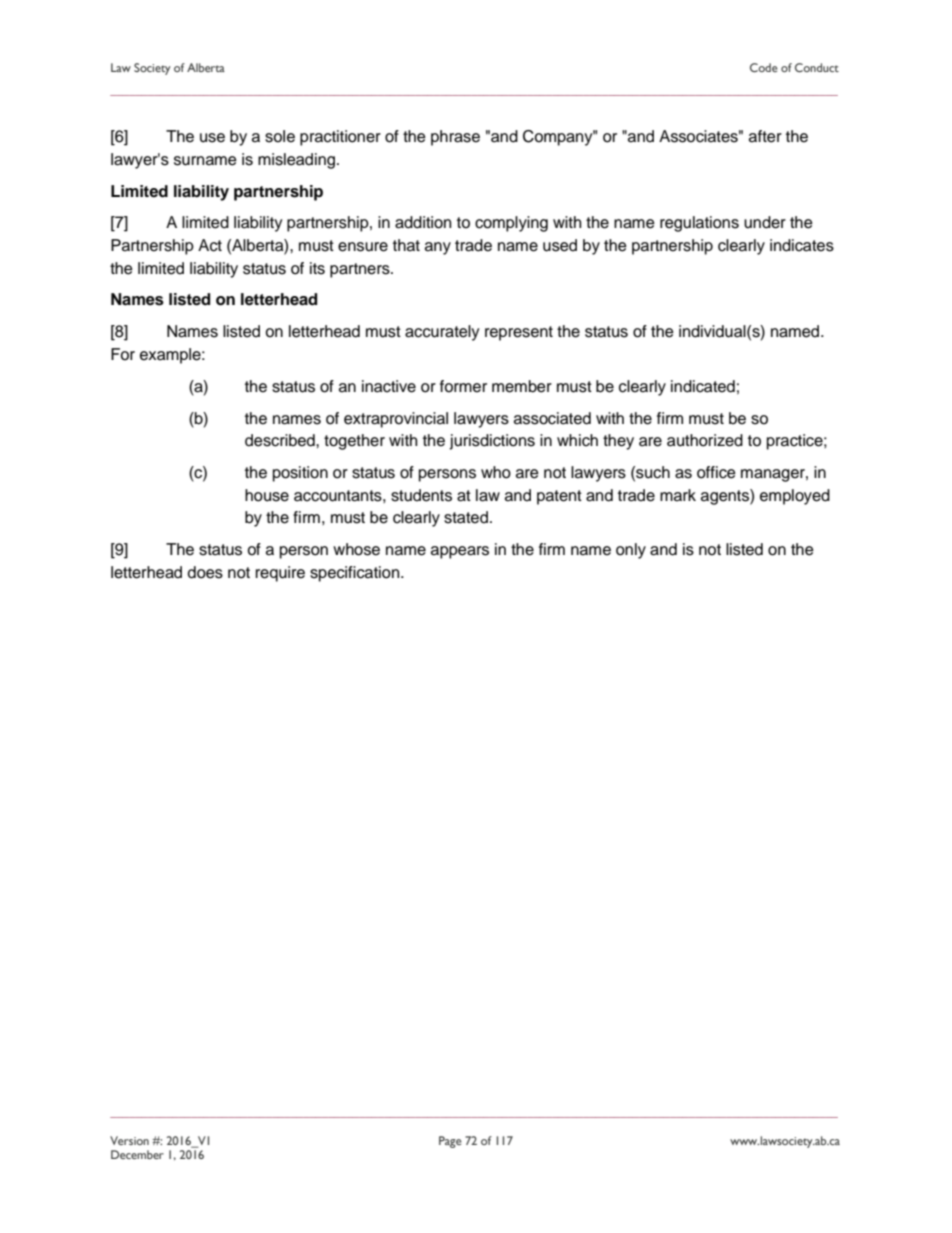  What do you see at coordinates (460, 552) in the page?
I see `appears` at bounding box center [460, 552].
